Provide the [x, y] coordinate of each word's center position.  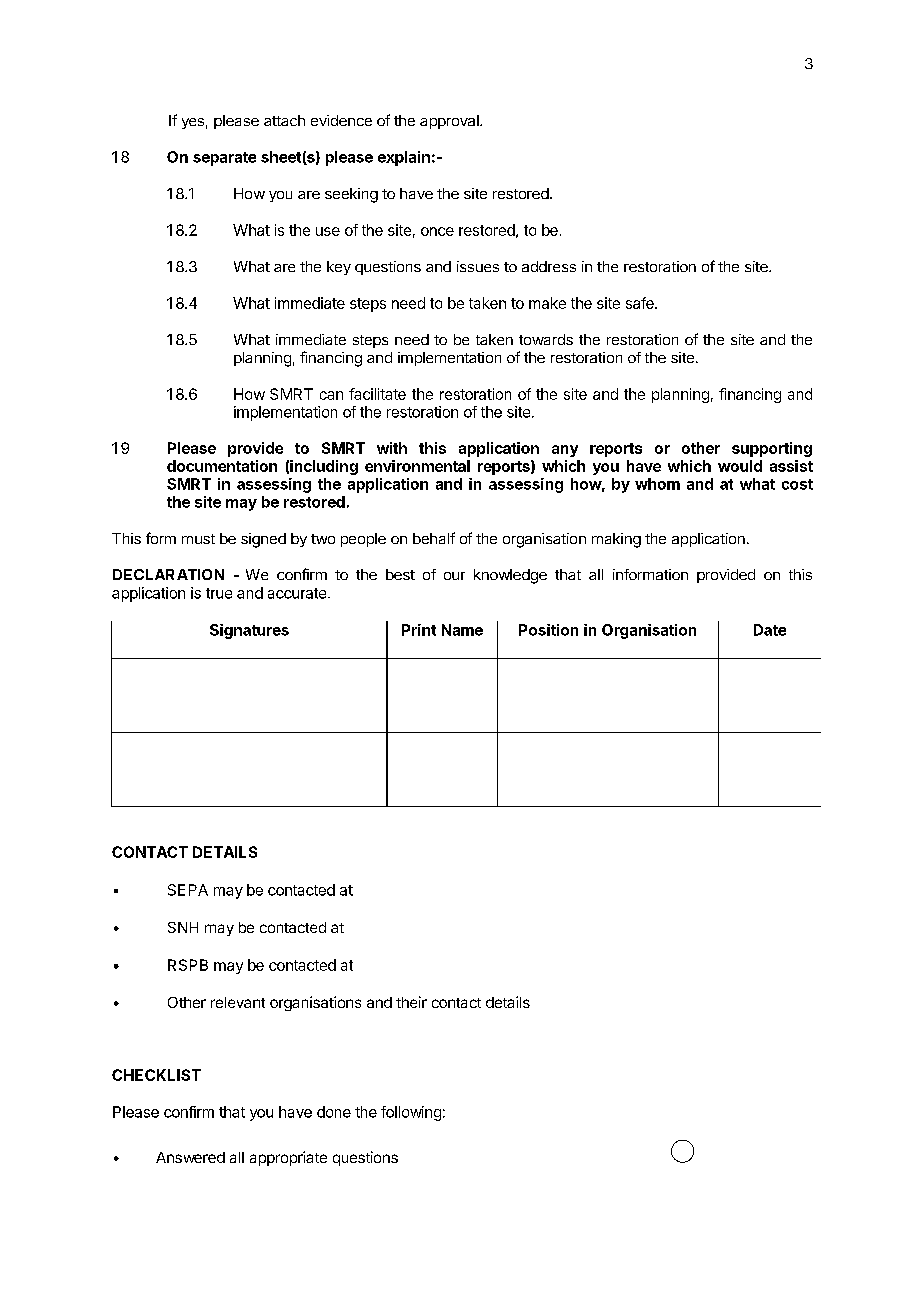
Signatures [249, 631]
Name [462, 630]
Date [770, 630]
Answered [190, 1157]
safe [641, 303]
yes [193, 123]
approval [450, 122]
